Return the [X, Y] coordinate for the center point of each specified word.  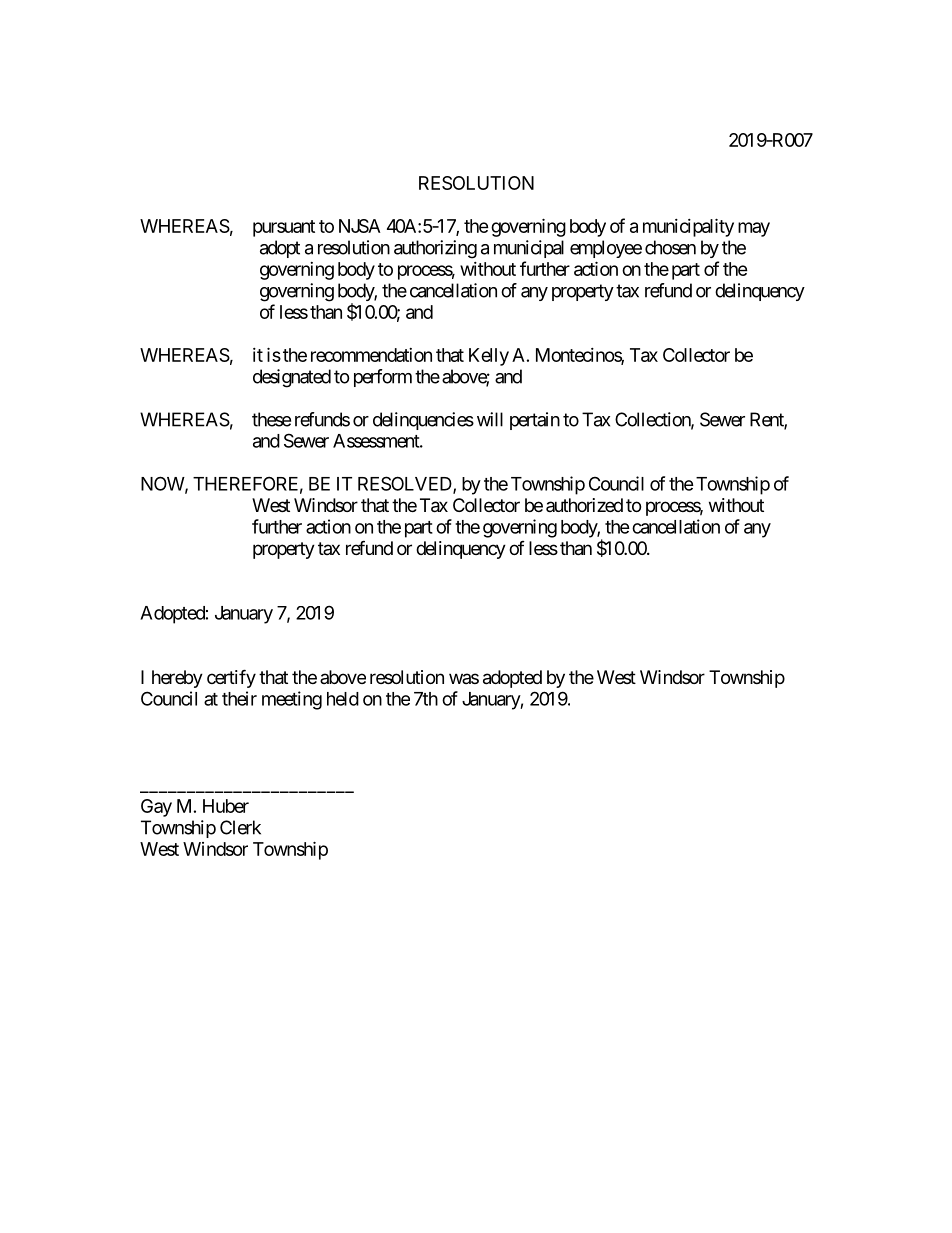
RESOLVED [406, 484]
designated [292, 378]
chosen [670, 247]
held [343, 699]
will [490, 419]
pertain [535, 421]
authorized [584, 505]
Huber [226, 806]
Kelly [489, 357]
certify [231, 678]
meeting [292, 700]
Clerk [240, 827]
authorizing [435, 249]
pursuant [284, 228]
